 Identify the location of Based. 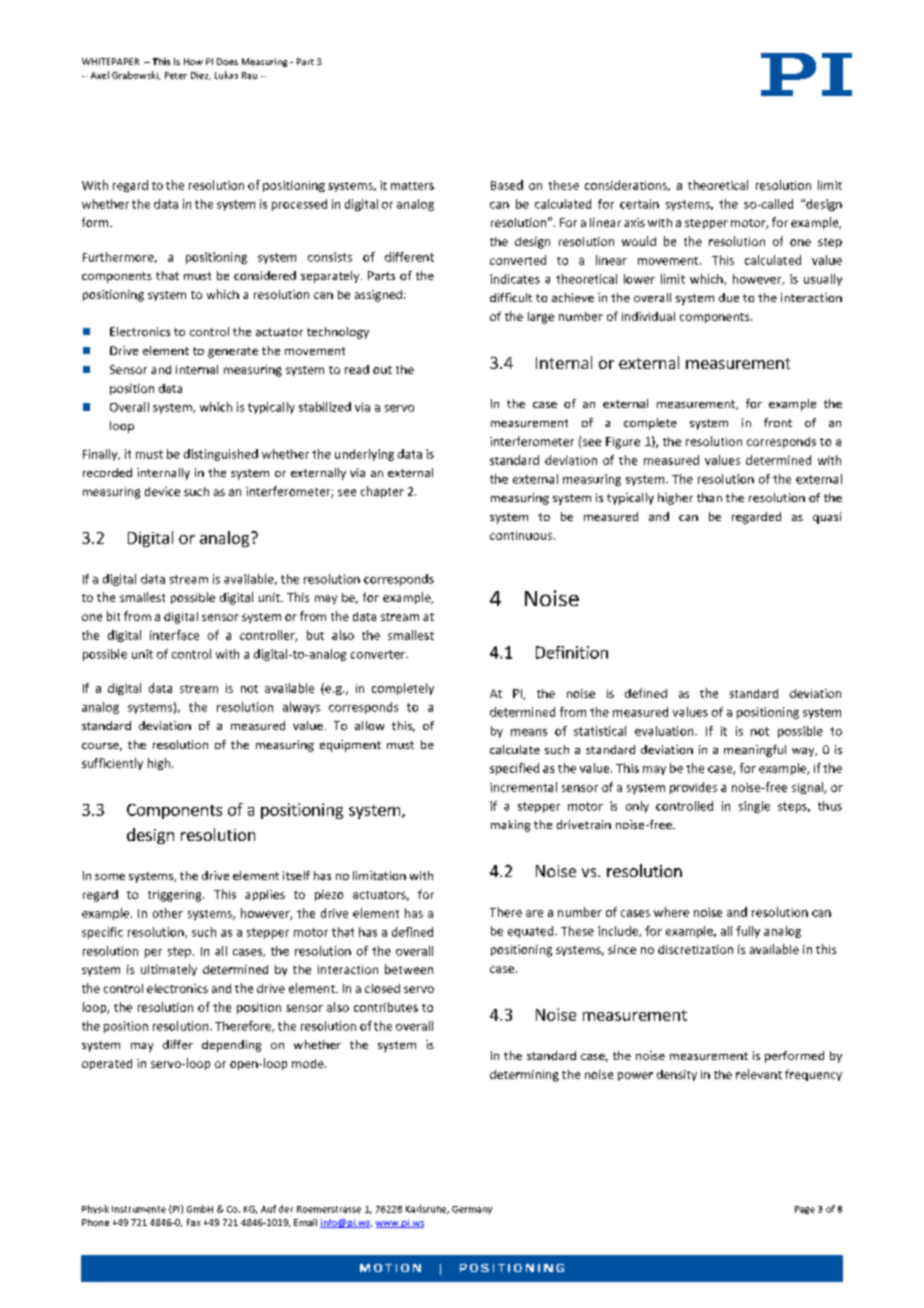
(507, 185).
